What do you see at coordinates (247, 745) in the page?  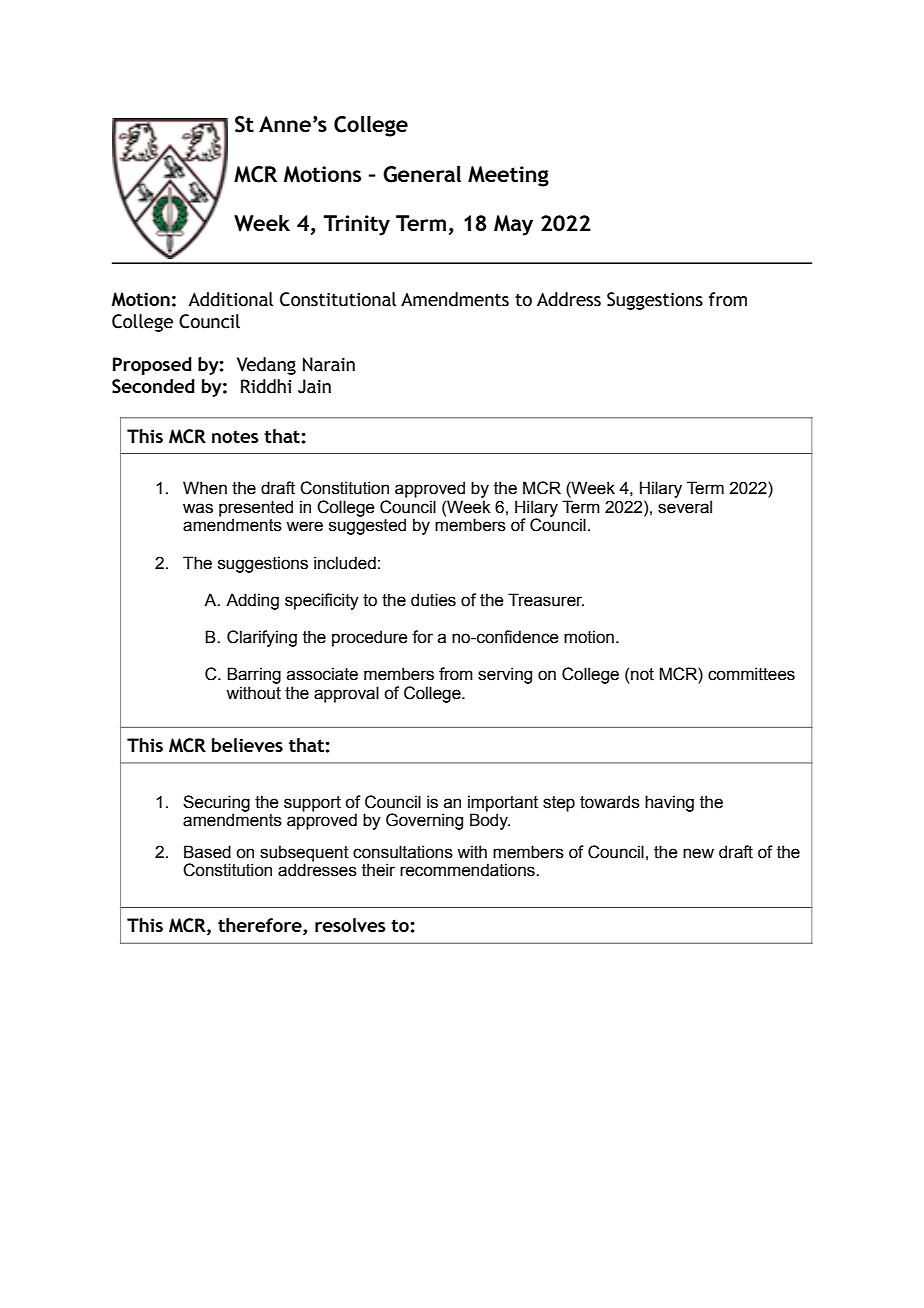 I see `believes` at bounding box center [247, 745].
